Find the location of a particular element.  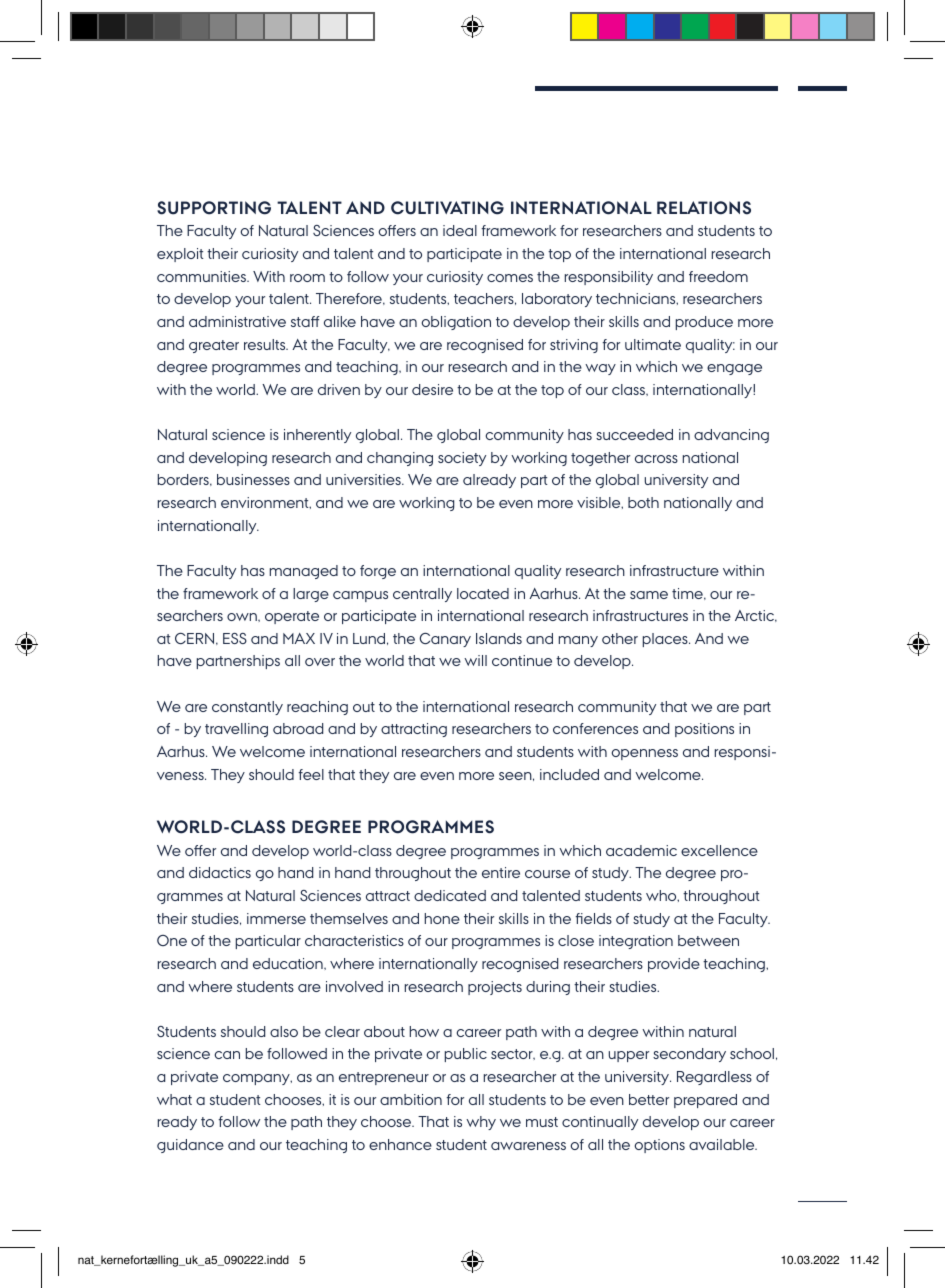

guidance is located at coordinates (190, 1146).
